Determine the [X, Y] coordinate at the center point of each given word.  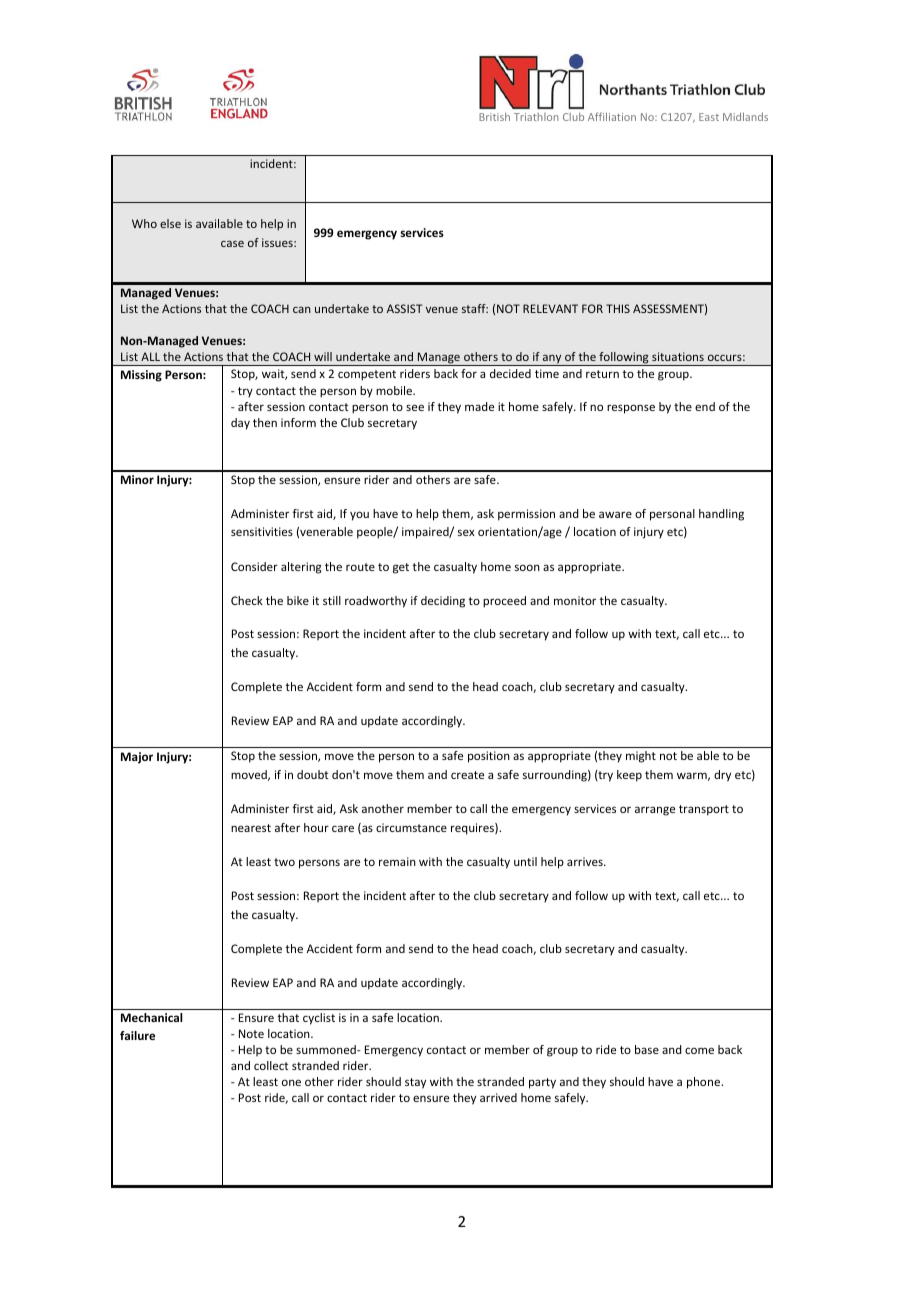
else [170, 223]
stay [415, 1083]
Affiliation [612, 116]
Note [251, 1033]
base [647, 1049]
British [494, 116]
